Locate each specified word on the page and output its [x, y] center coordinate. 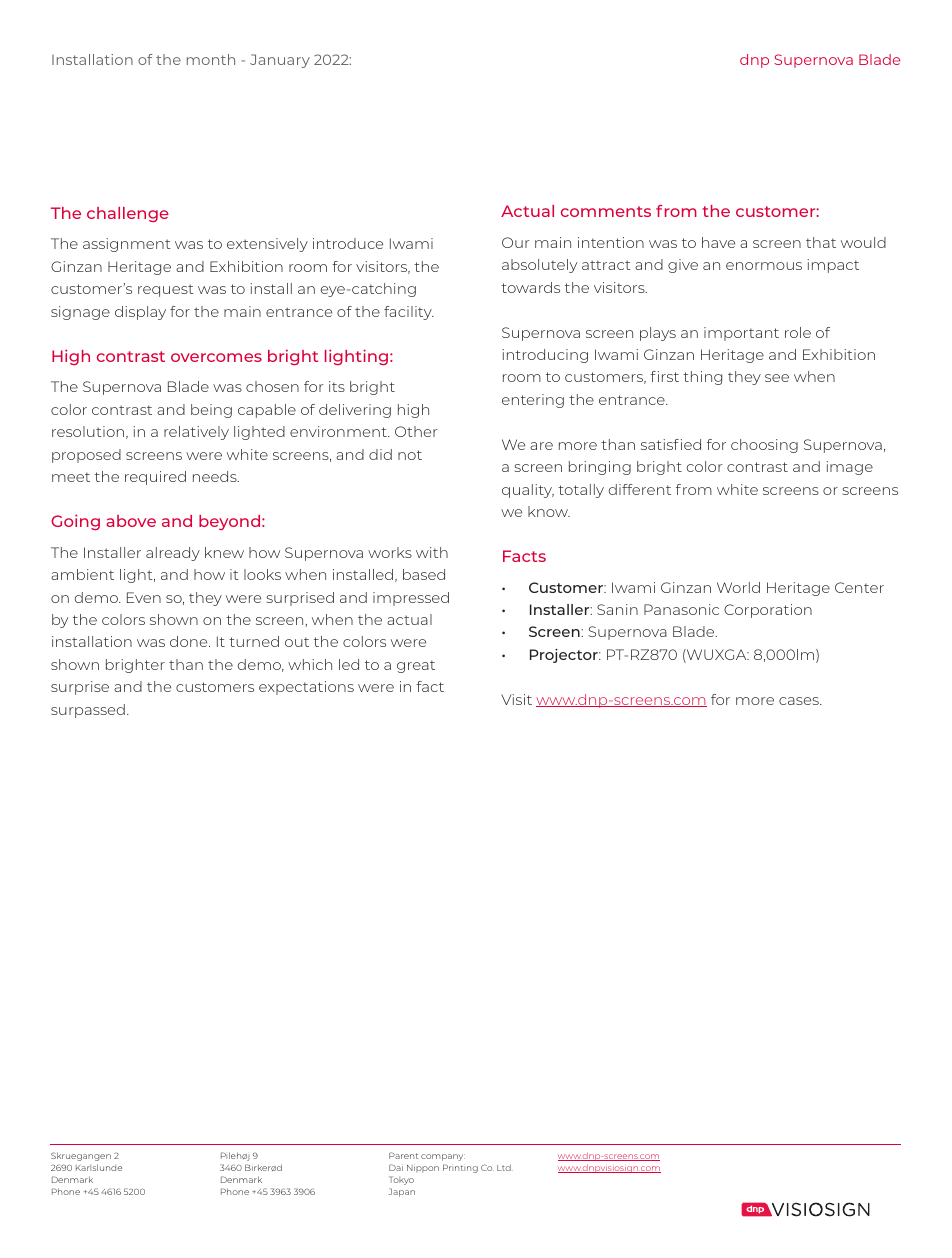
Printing [460, 1168]
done [190, 641]
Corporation [768, 611]
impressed [411, 599]
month [211, 59]
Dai [396, 1167]
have [718, 242]
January [280, 61]
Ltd [505, 1167]
